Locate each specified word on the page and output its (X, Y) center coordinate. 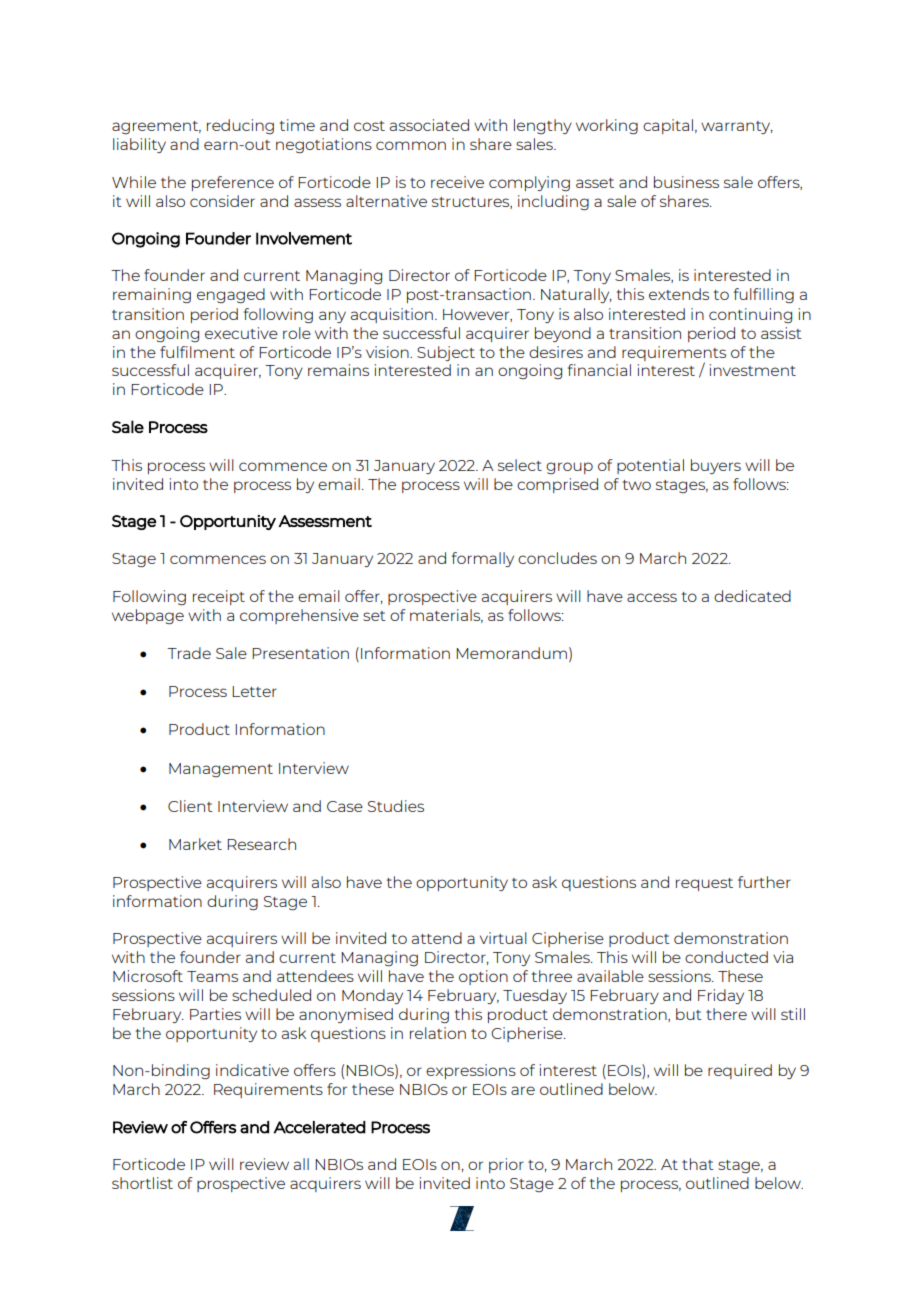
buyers (716, 466)
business (686, 182)
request (704, 884)
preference (233, 183)
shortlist (142, 1183)
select (520, 465)
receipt (219, 597)
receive (457, 182)
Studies (396, 806)
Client (190, 806)
